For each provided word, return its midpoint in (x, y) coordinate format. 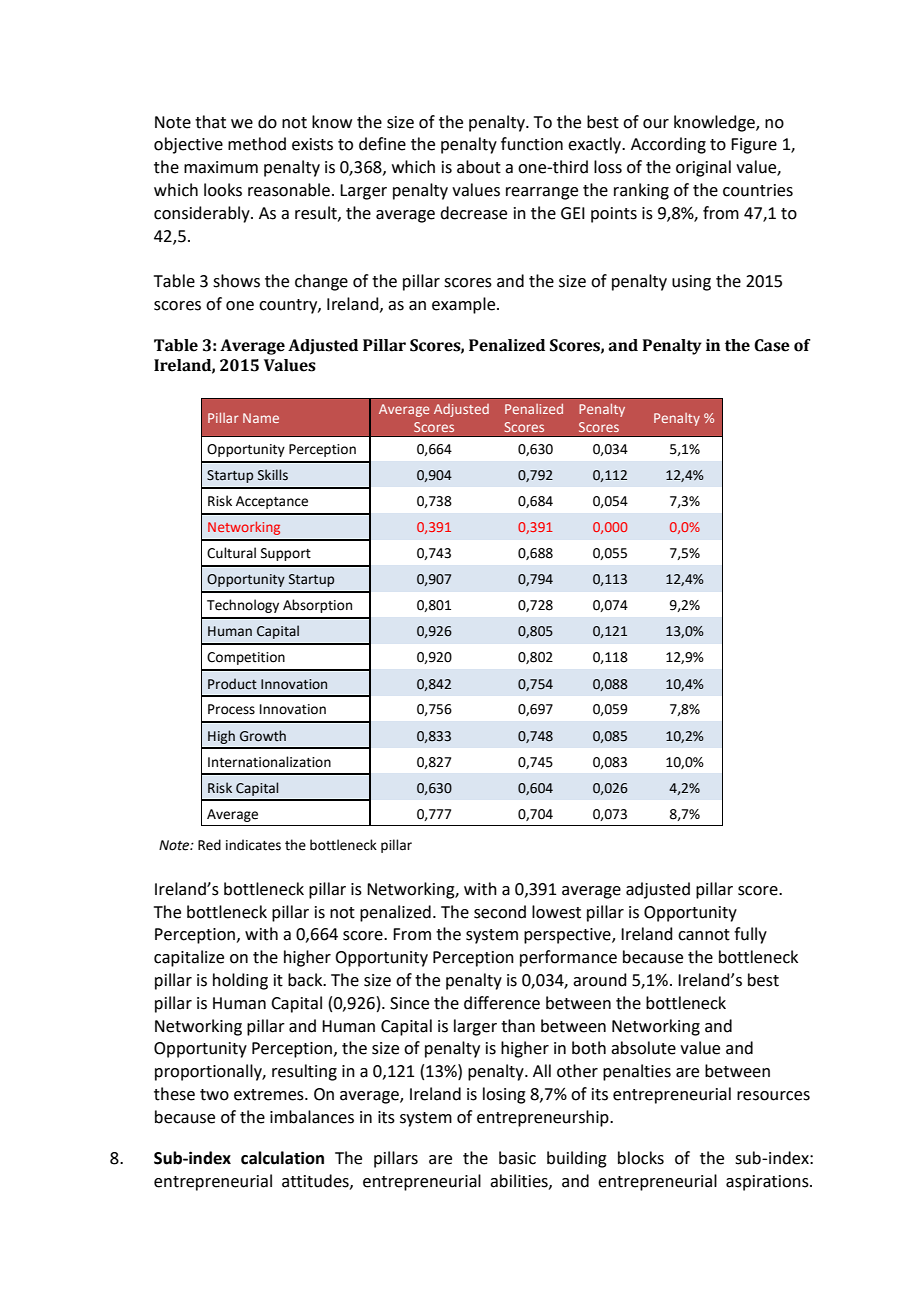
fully (750, 935)
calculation (282, 1158)
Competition (246, 658)
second (500, 912)
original (703, 168)
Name (261, 418)
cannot (704, 935)
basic (517, 1158)
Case (772, 345)
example (465, 305)
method (257, 144)
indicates (253, 845)
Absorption (317, 606)
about (479, 167)
